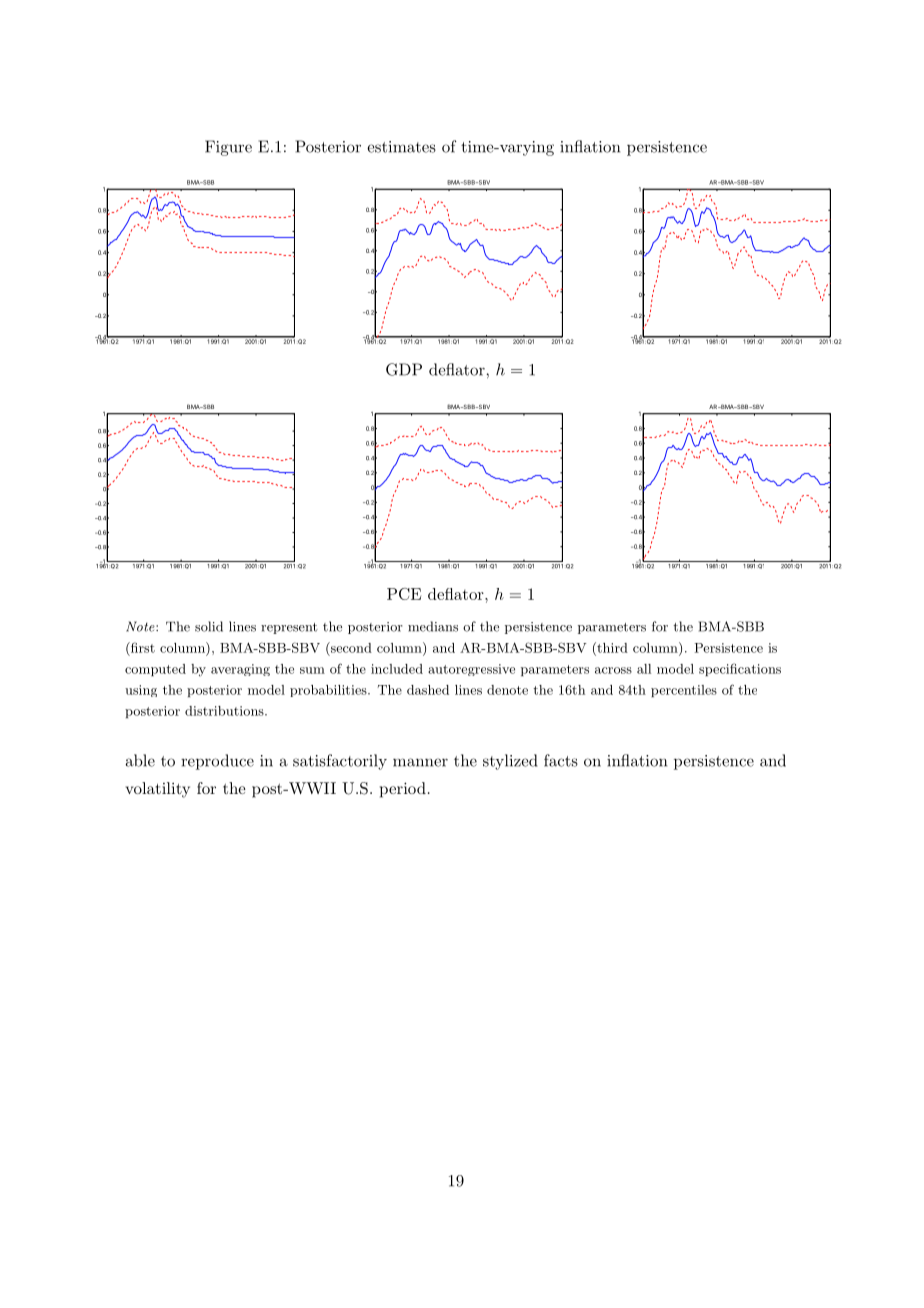 The image size is (924, 1308). Describe the element at coordinates (404, 369) in the document. I see `GDP` at that location.
